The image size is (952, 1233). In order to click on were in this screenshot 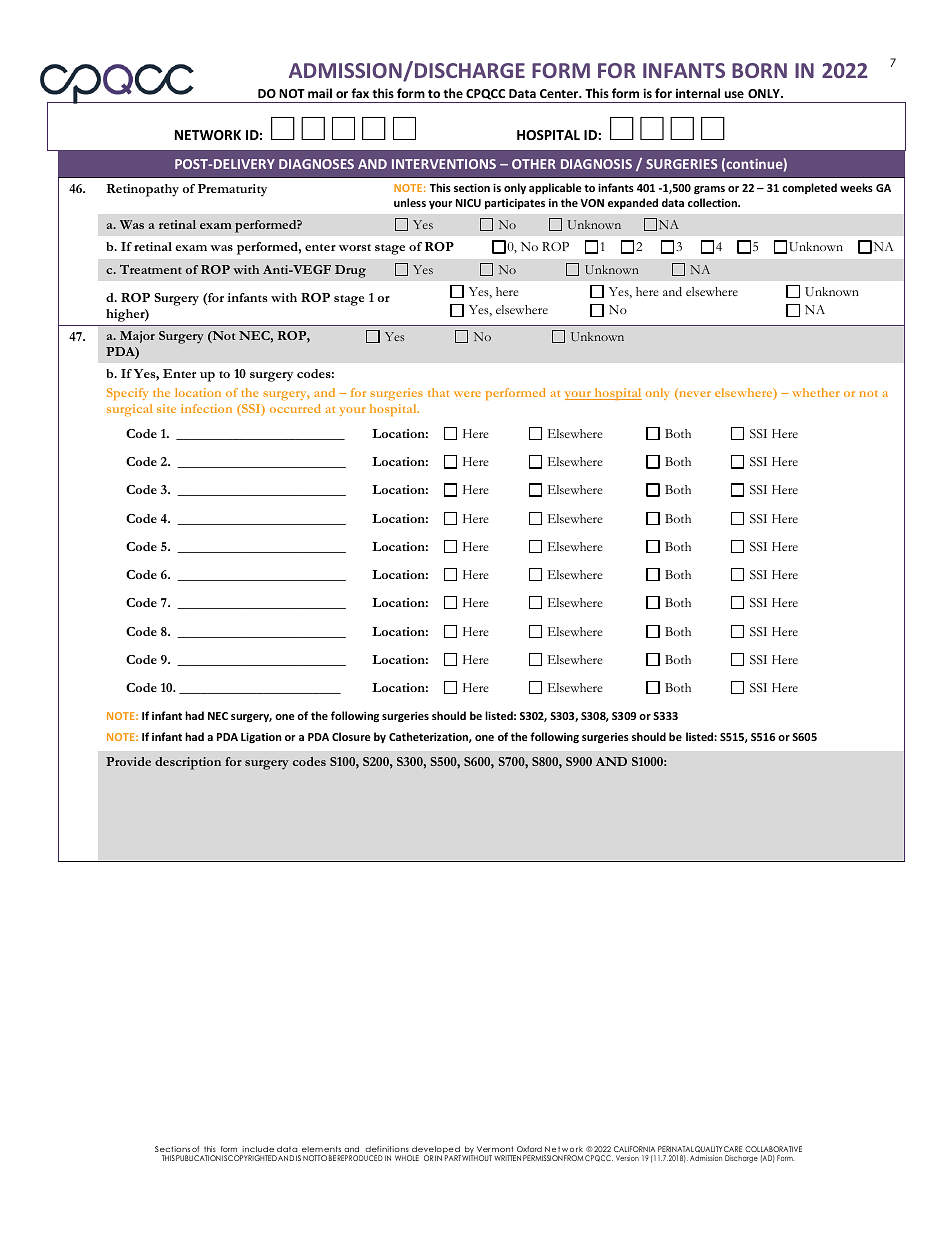, I will do `click(467, 394)`.
